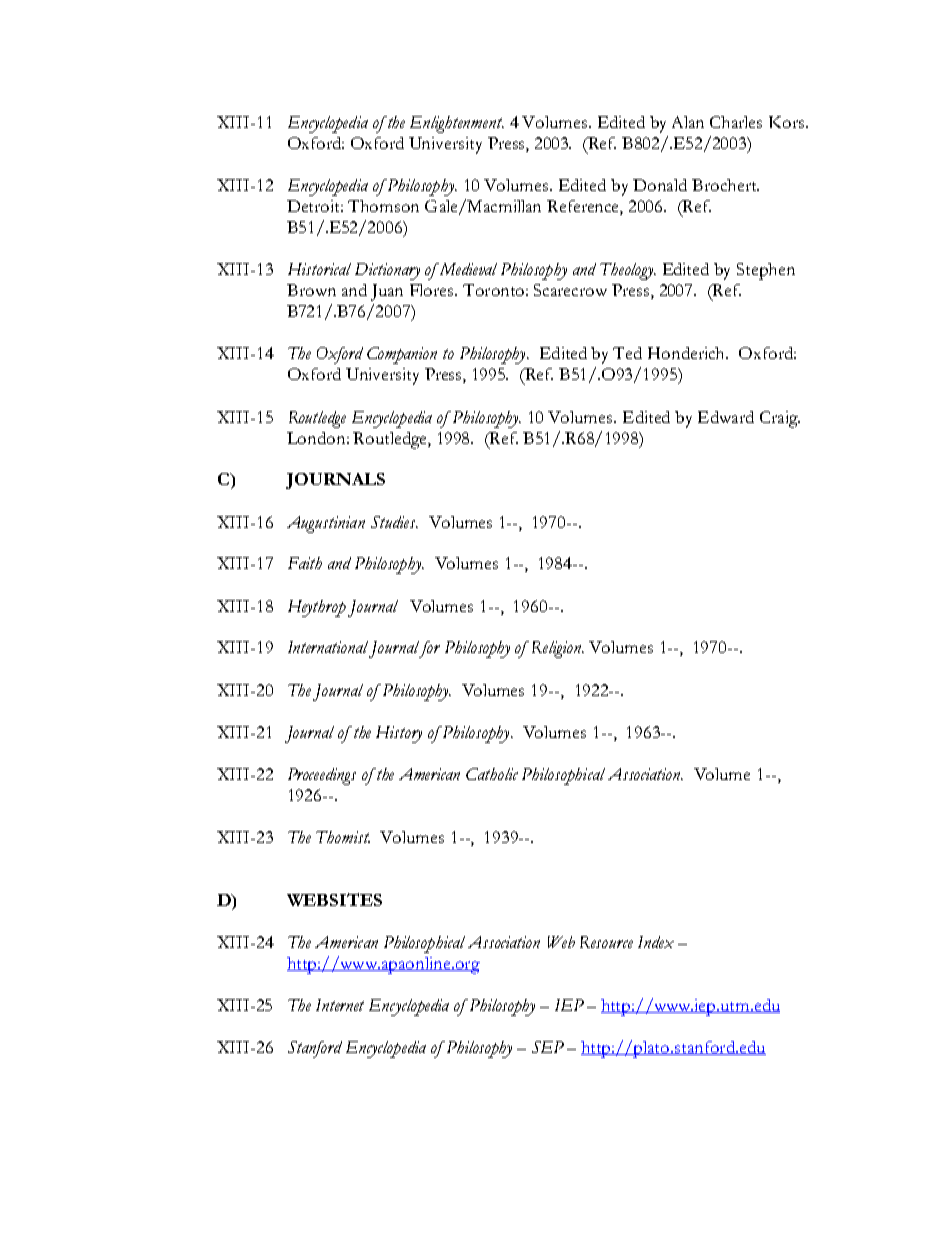  I want to click on Charles, so click(736, 122).
